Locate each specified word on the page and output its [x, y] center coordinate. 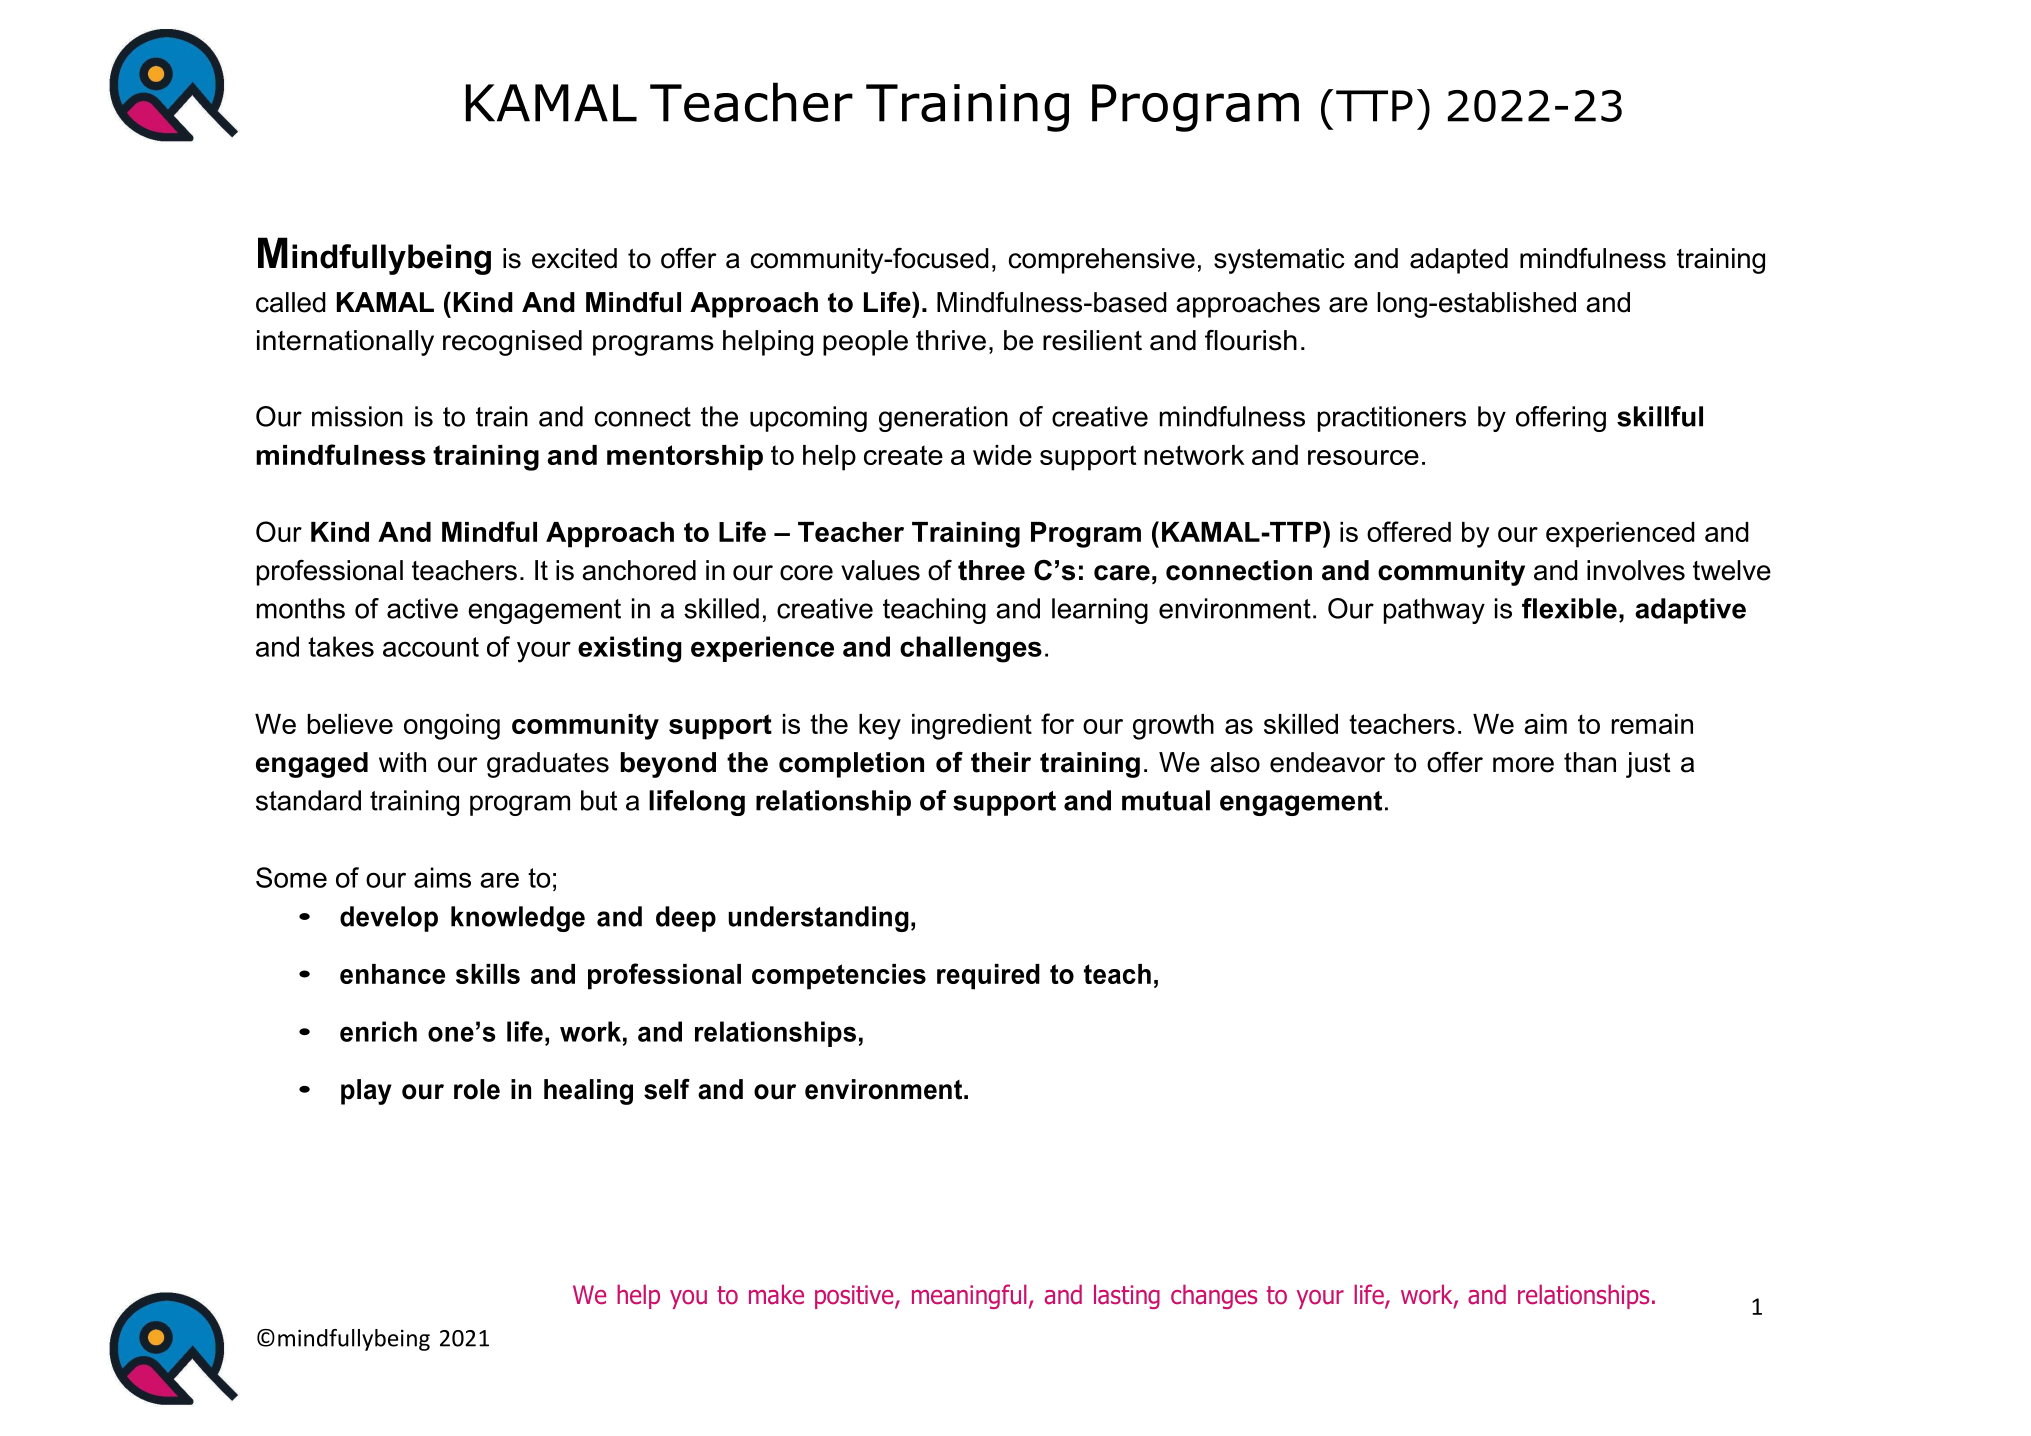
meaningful [969, 1296]
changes [1214, 1296]
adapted [1459, 261]
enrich [378, 1031]
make [776, 1294]
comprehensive [1102, 261]
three [991, 570]
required [988, 977]
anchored [639, 570]
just [1648, 765]
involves [1636, 570]
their [1001, 762]
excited [574, 258]
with [402, 762]
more [1523, 765]
